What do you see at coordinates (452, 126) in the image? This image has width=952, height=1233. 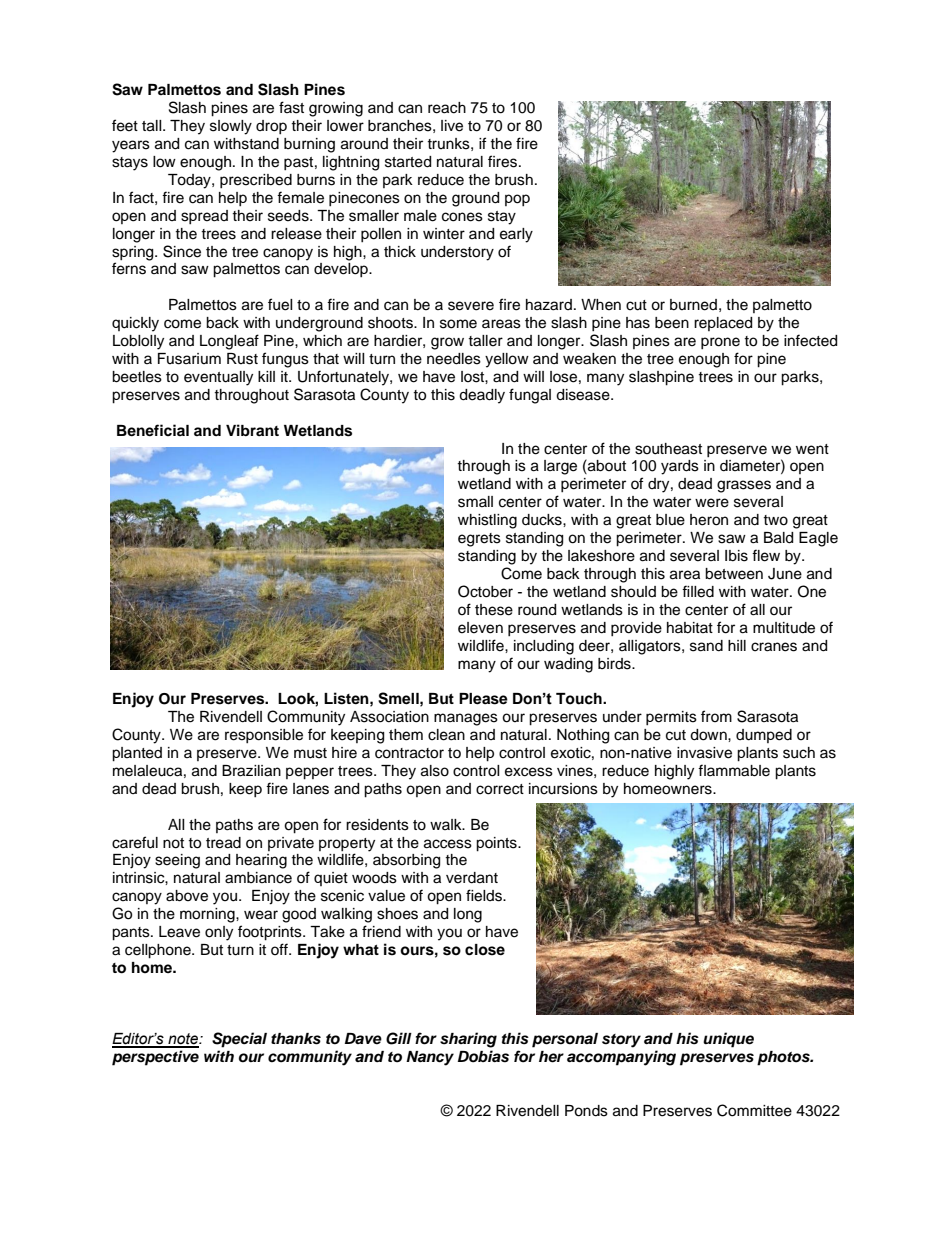 I see `live` at bounding box center [452, 126].
